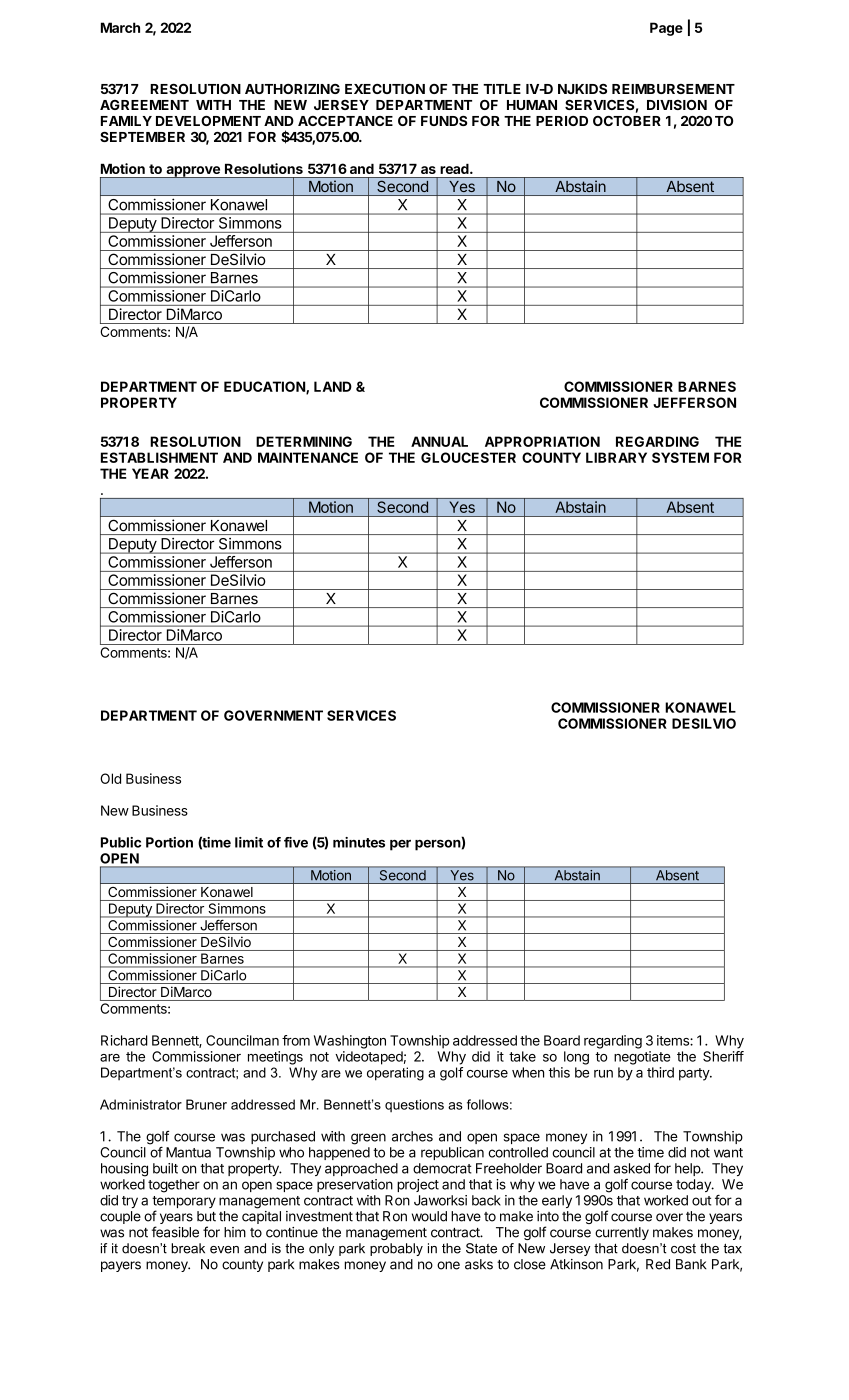  Describe the element at coordinates (683, 1249) in the screenshot. I see `cost` at that location.
